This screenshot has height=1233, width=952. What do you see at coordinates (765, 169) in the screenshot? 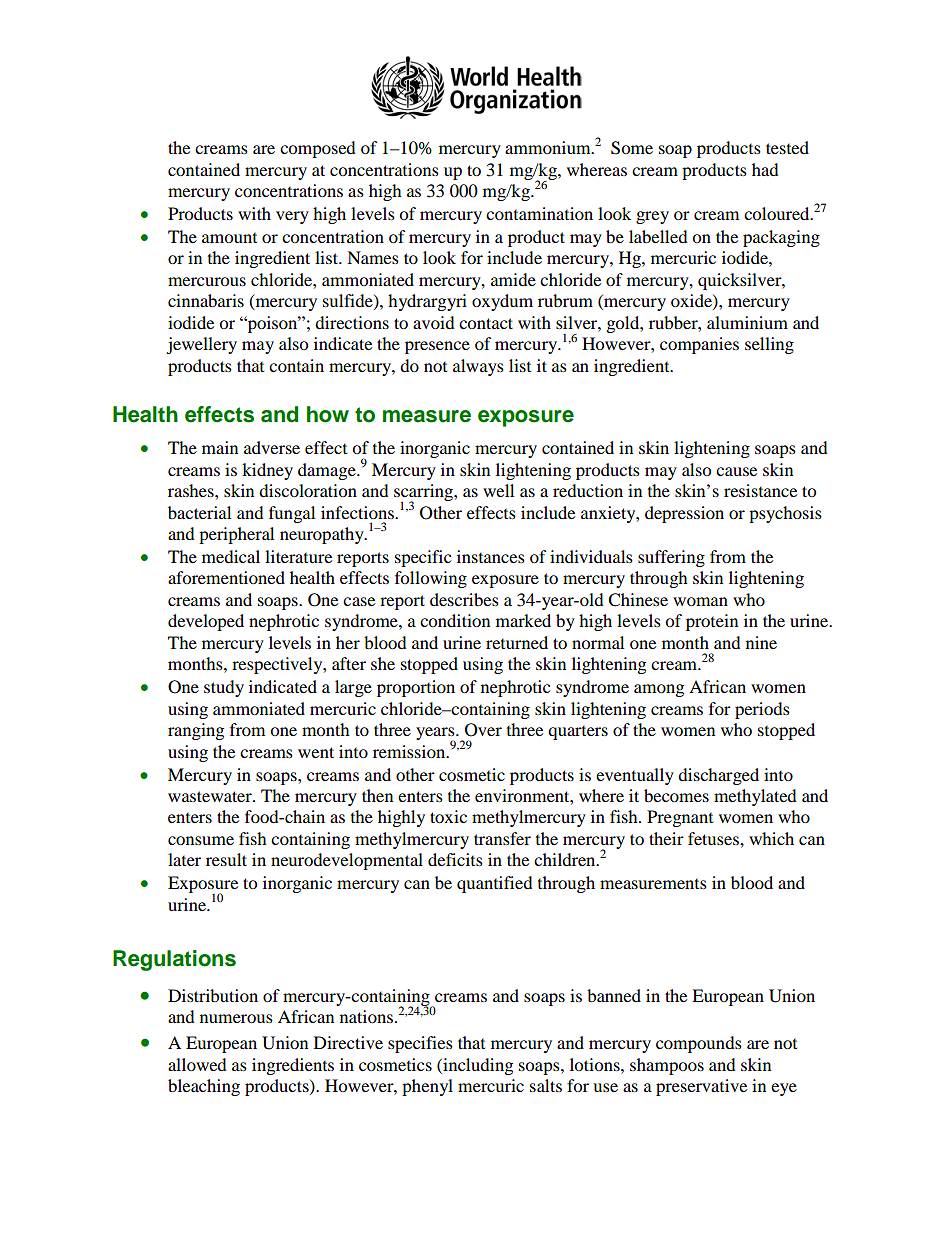
I see `had` at bounding box center [765, 169].
